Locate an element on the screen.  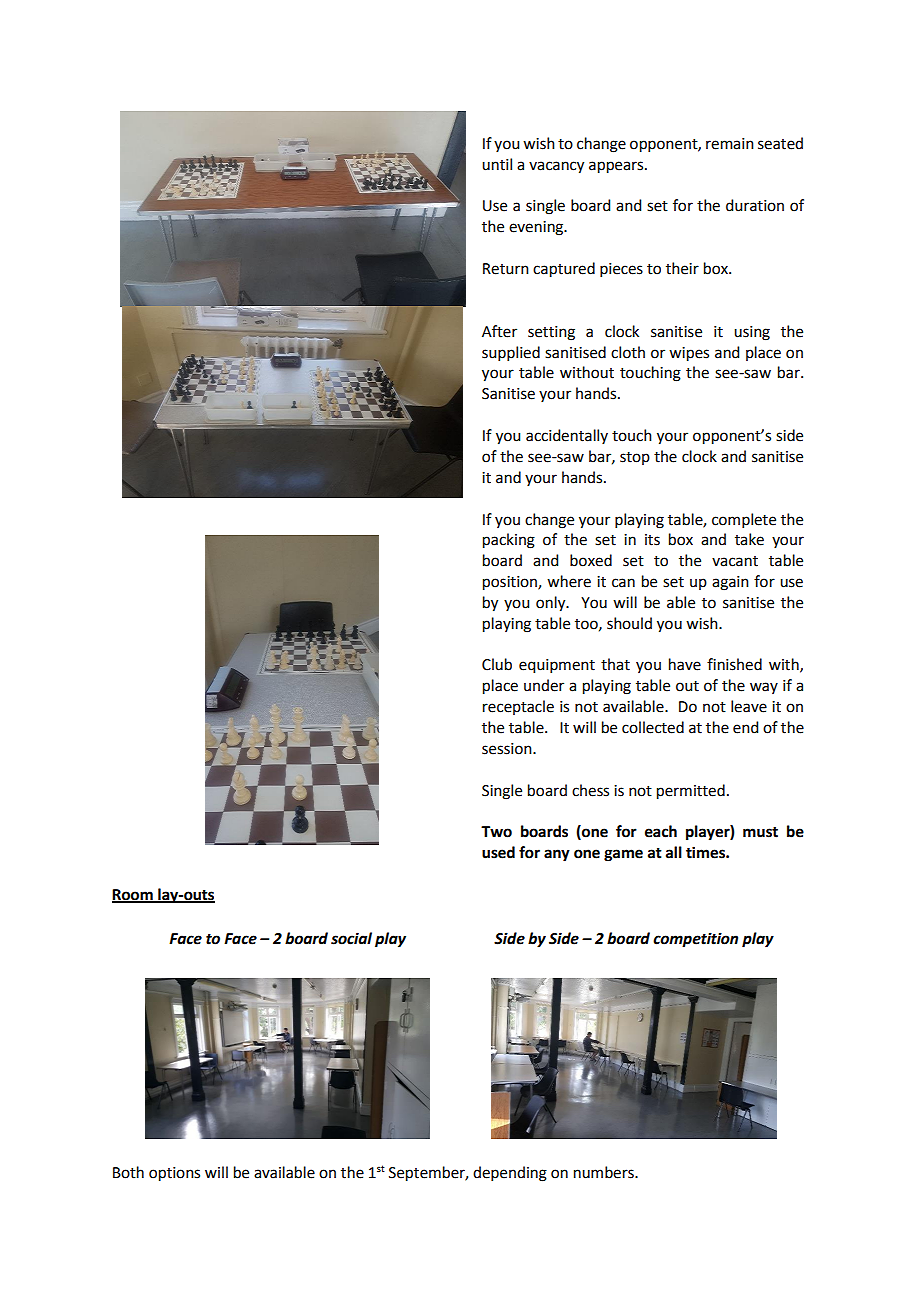
remain is located at coordinates (730, 144).
